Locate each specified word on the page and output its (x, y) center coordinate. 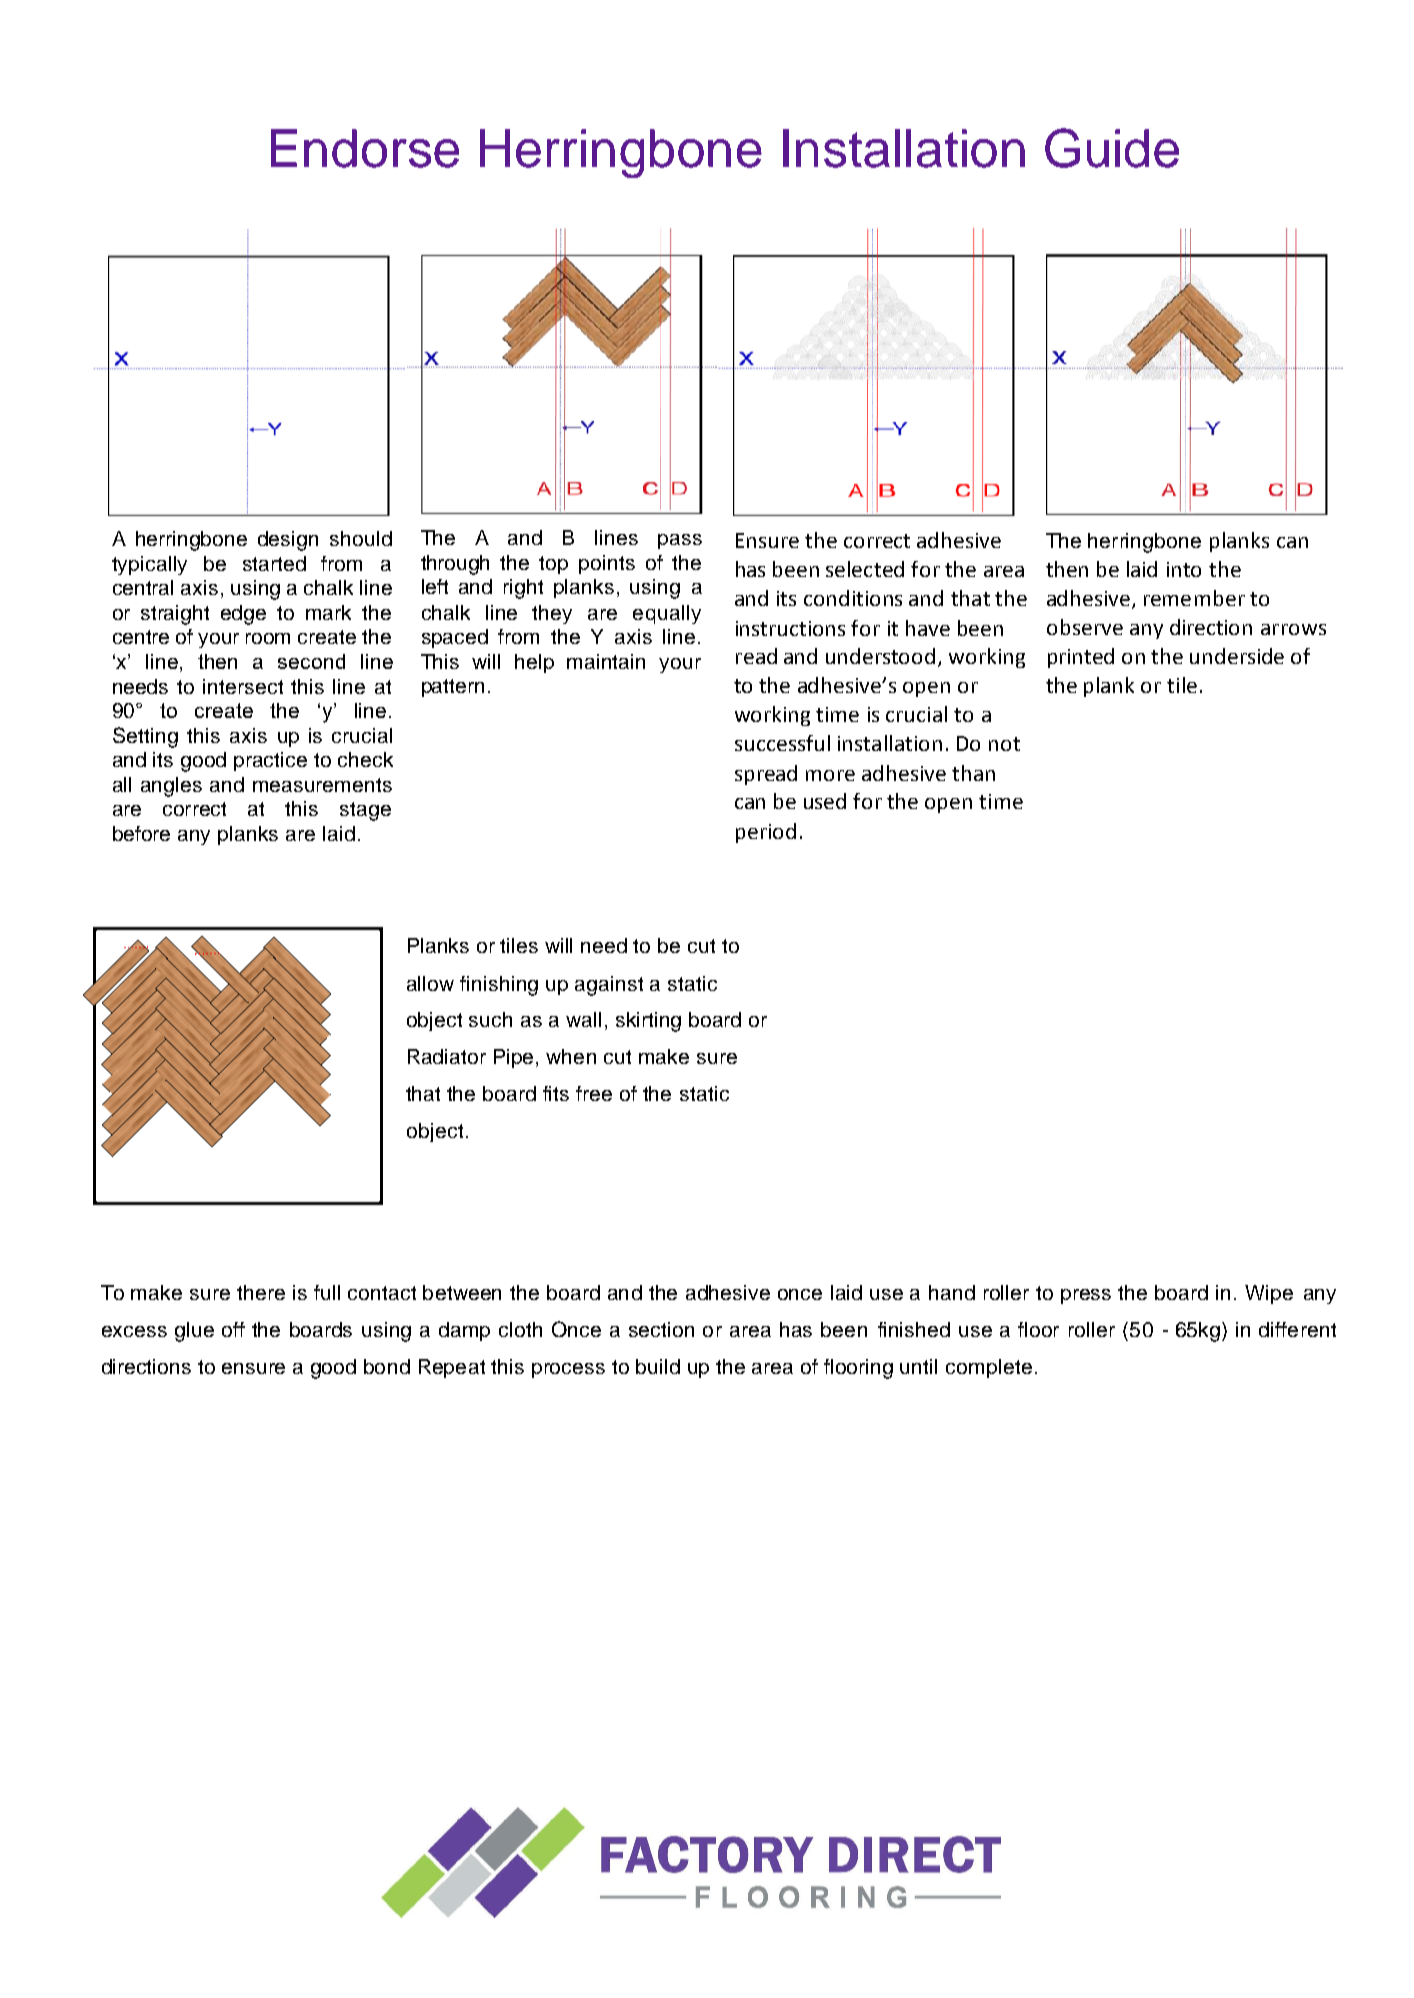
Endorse (365, 148)
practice (270, 761)
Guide (1112, 148)
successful (782, 743)
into (1184, 569)
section (661, 1329)
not (1004, 744)
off (233, 1329)
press (1086, 1296)
